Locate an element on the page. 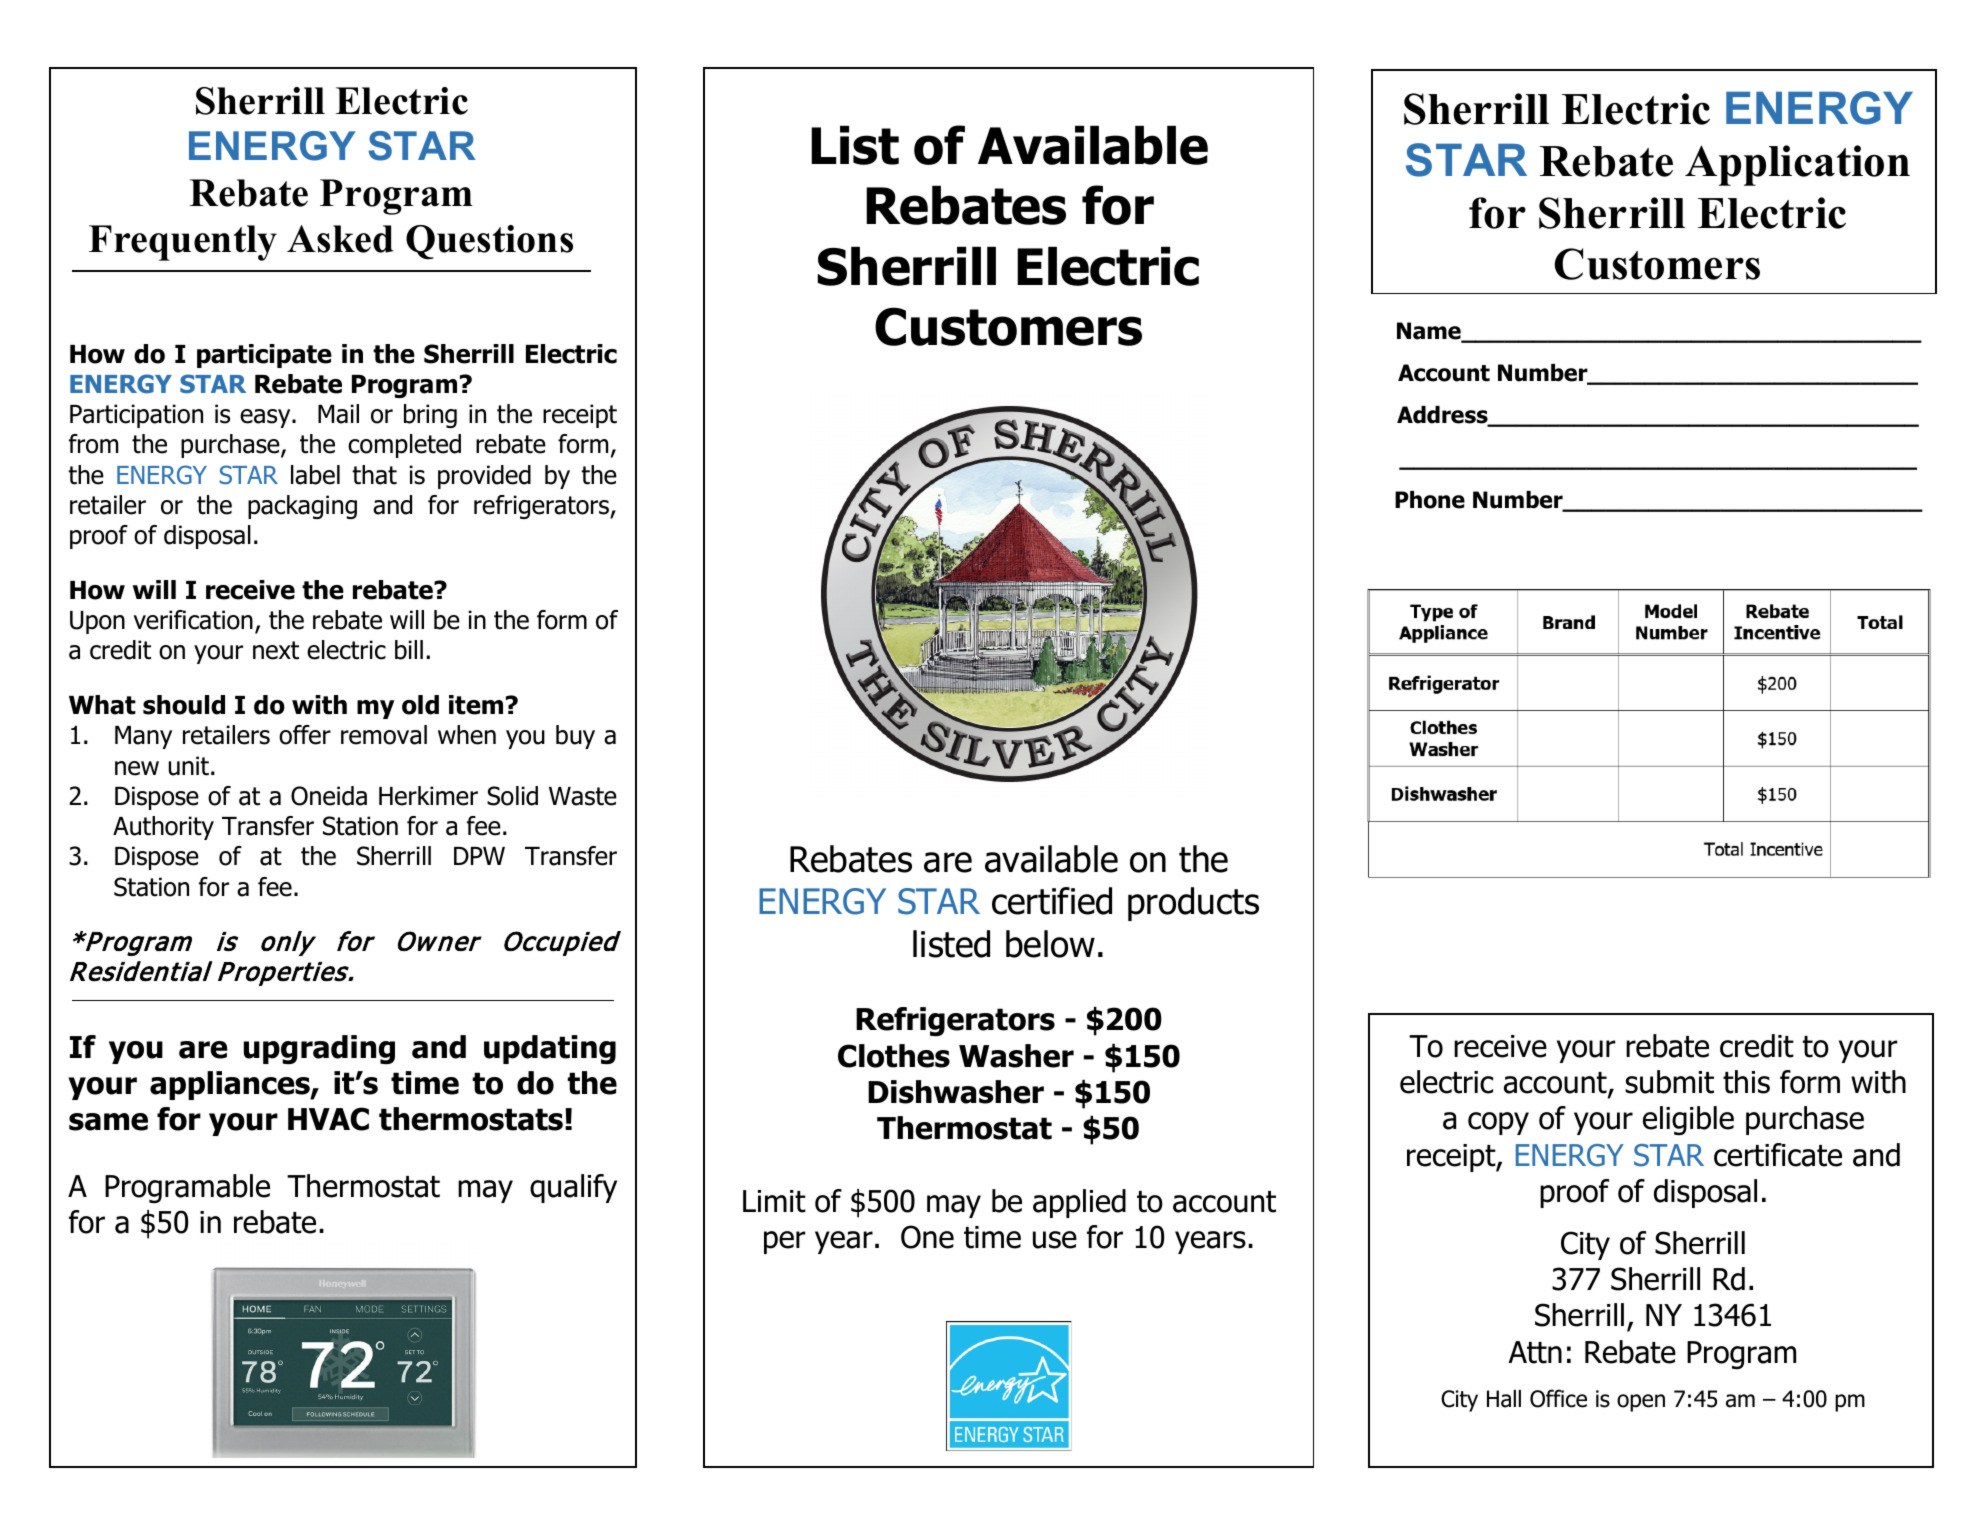 Image resolution: width=1986 pixels, height=1535 pixels. Asked is located at coordinates (340, 239).
